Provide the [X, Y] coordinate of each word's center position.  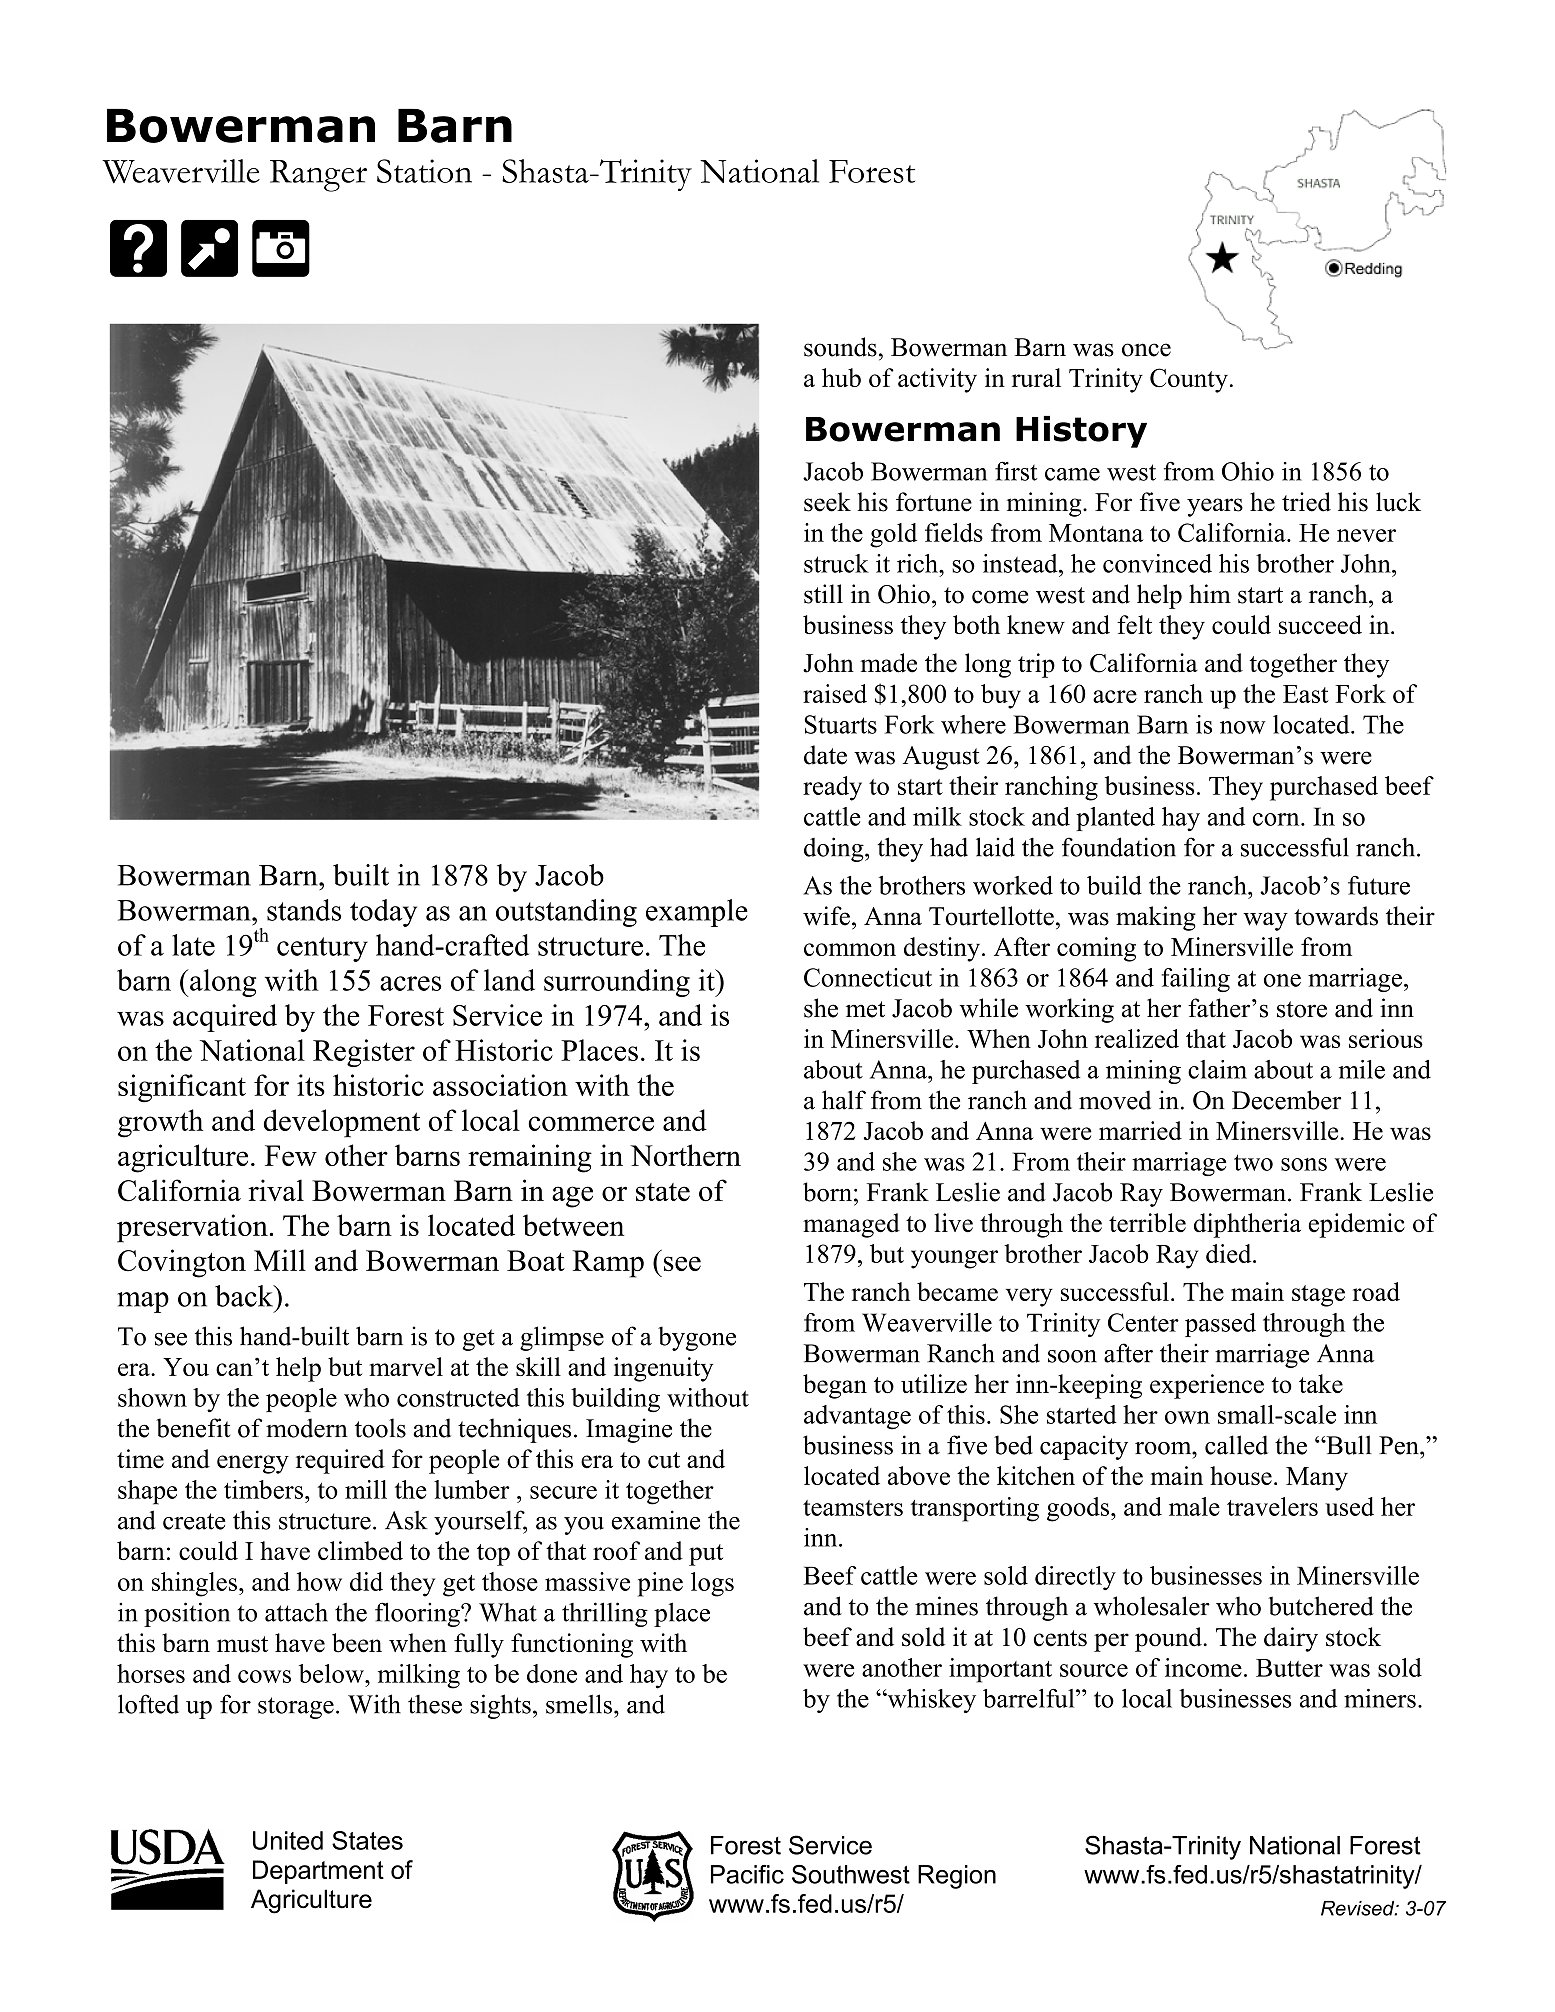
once [1146, 350]
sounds [840, 347]
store [1302, 1009]
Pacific [747, 1874]
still [823, 594]
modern [307, 1428]
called [1236, 1445]
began [835, 1386]
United [288, 1840]
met [865, 1009]
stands [304, 910]
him [1210, 593]
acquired [225, 1018]
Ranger [318, 176]
